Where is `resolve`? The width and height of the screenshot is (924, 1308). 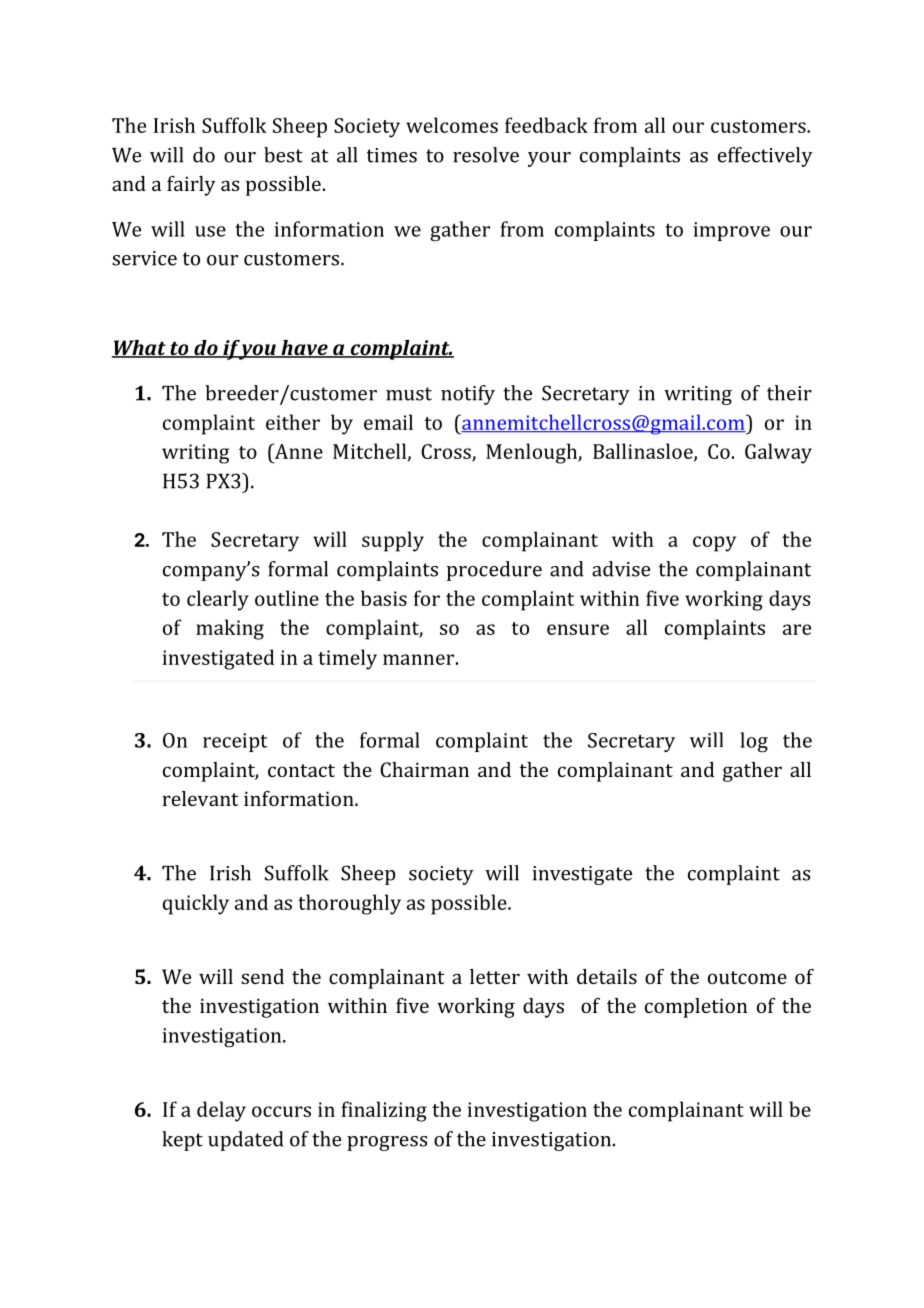
resolve is located at coordinates (486, 155).
